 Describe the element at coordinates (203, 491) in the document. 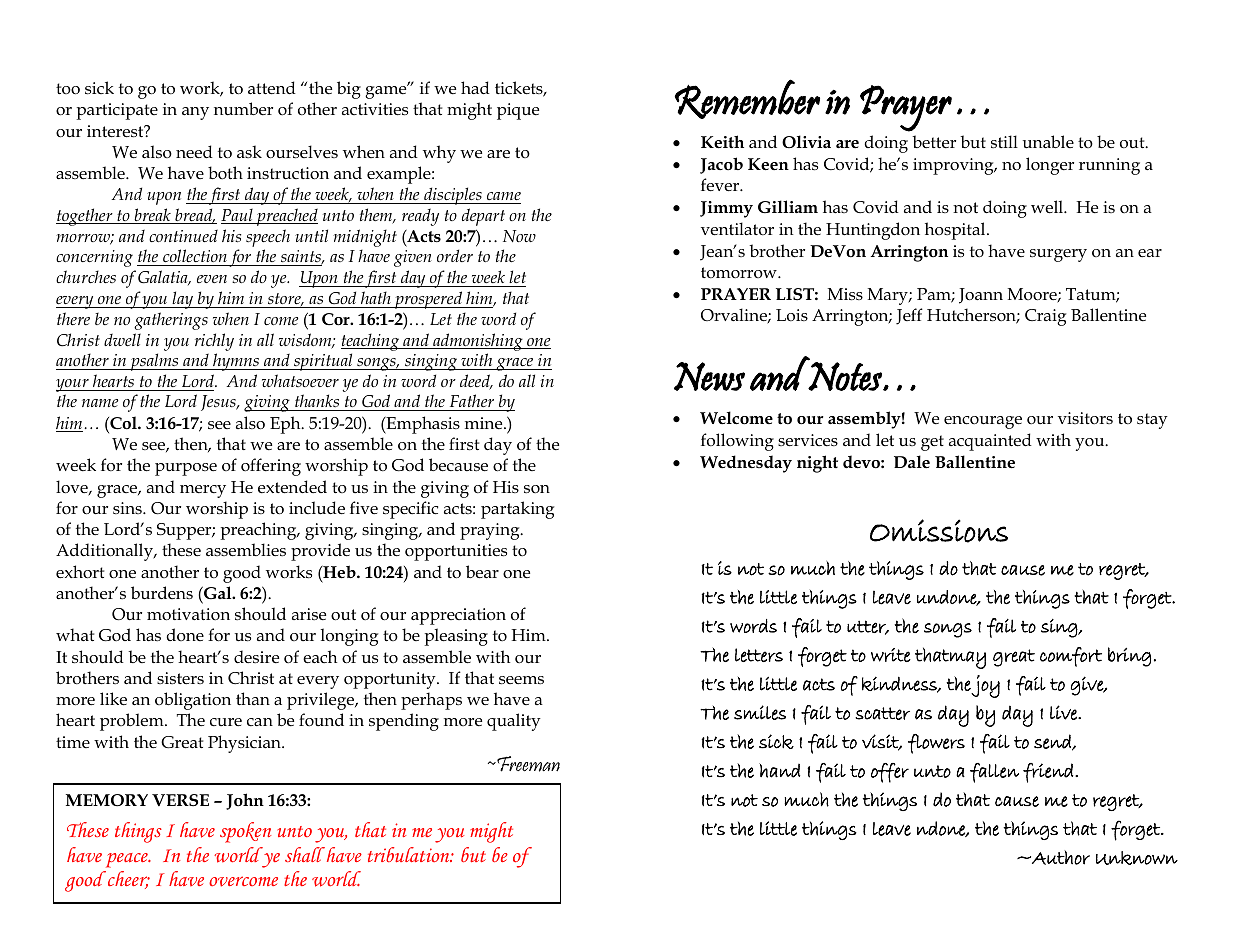

I see `mercy` at that location.
